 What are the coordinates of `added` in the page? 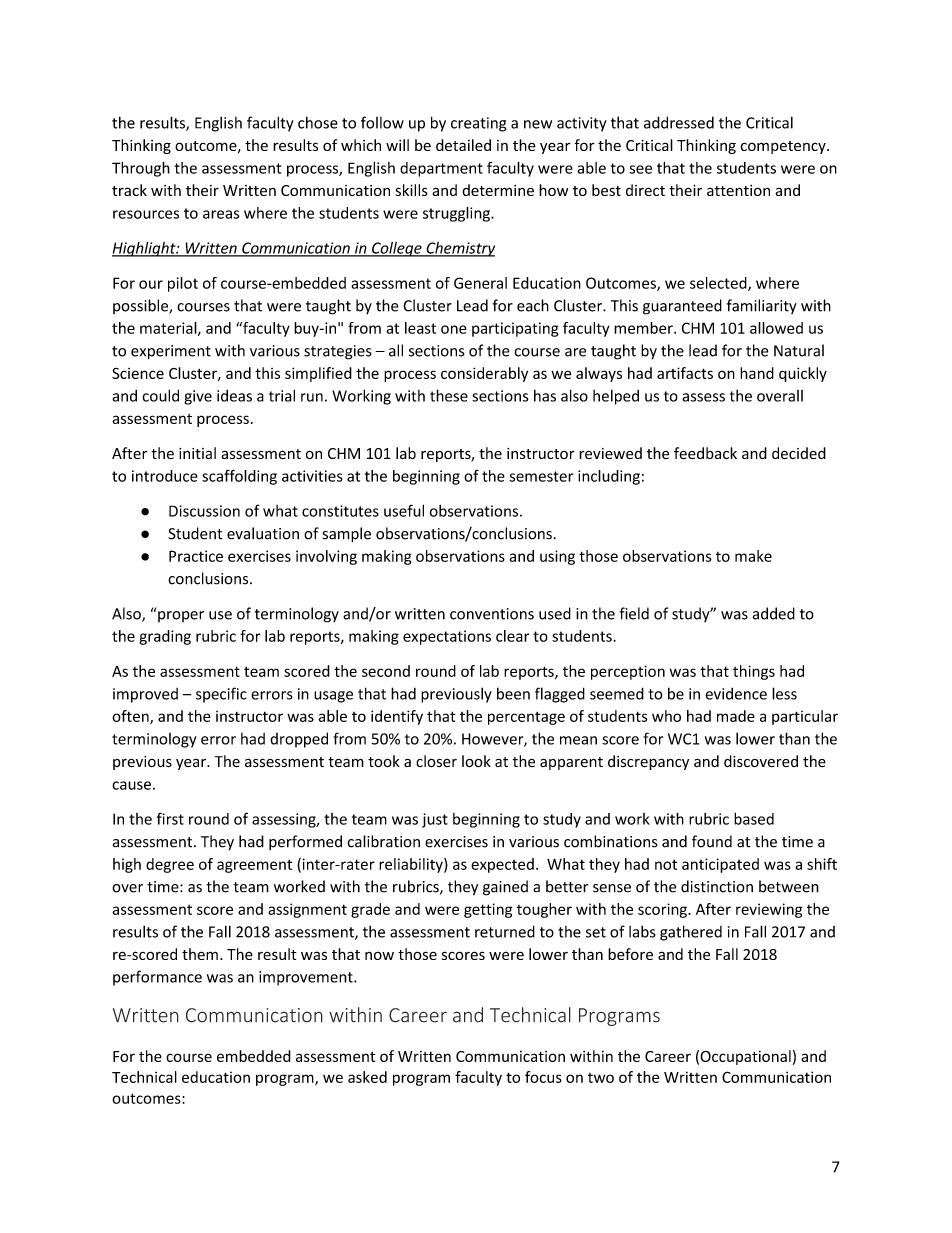 It's located at (774, 613).
